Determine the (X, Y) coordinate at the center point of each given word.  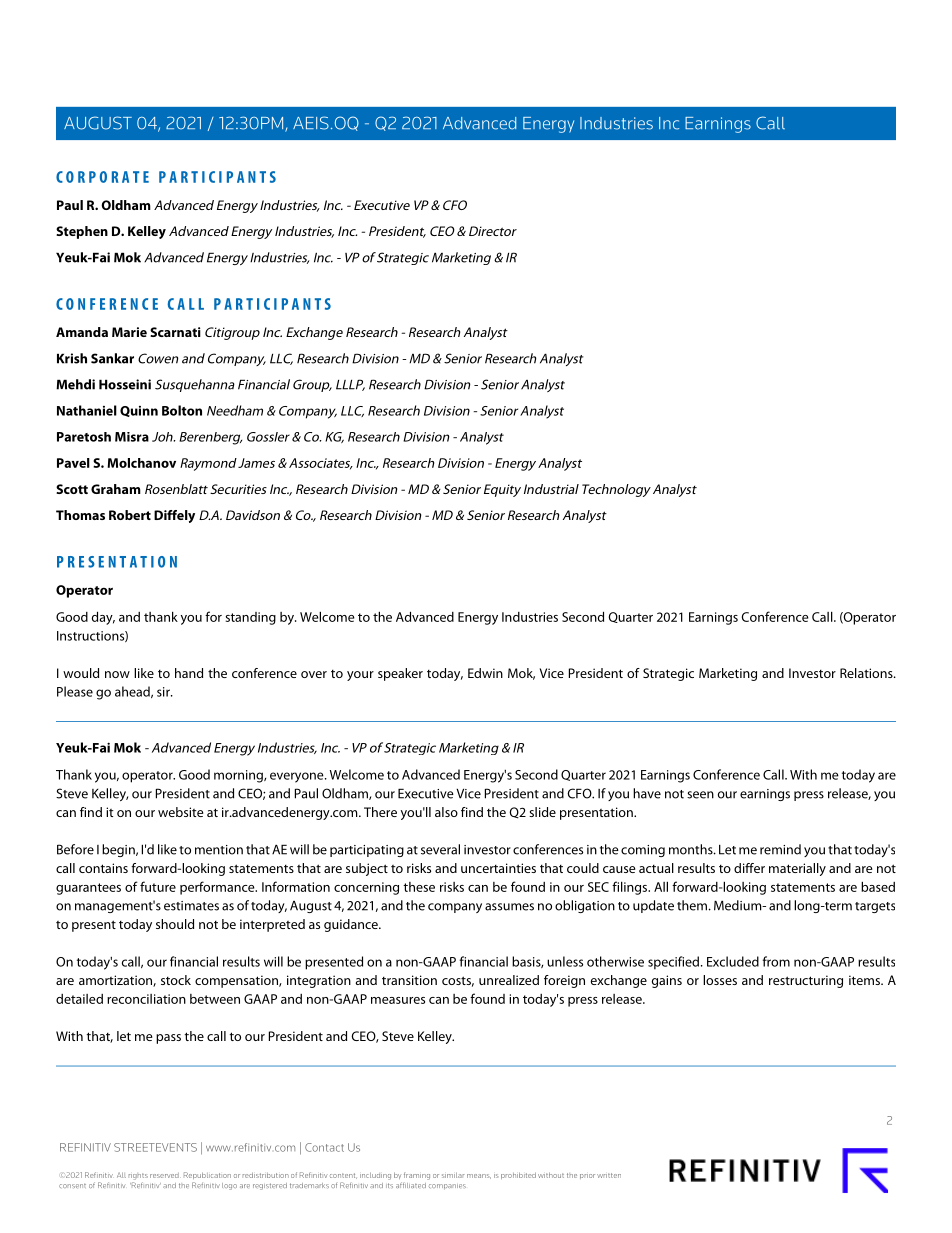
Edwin (485, 673)
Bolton (182, 410)
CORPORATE (102, 177)
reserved (164, 1175)
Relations (867, 673)
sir (164, 692)
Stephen (82, 232)
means (479, 1176)
